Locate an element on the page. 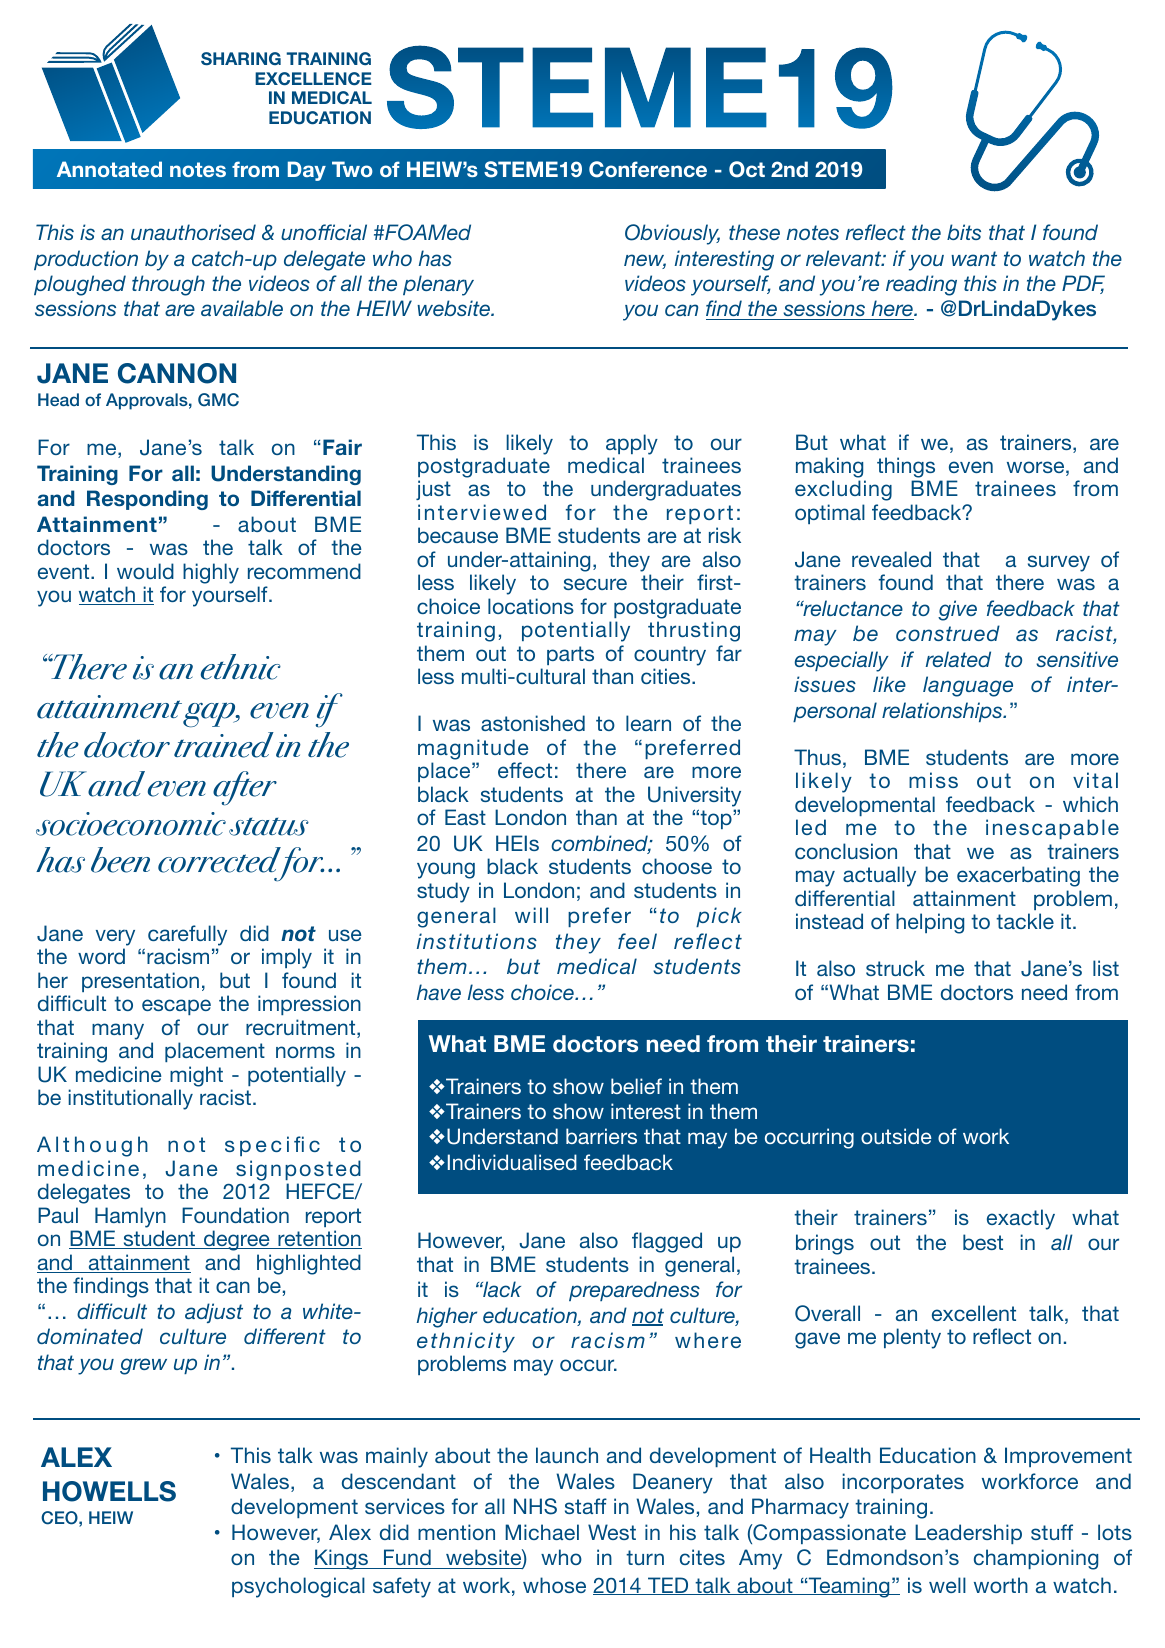 This page has height=1648, width=1165. inescapable is located at coordinates (1052, 829).
